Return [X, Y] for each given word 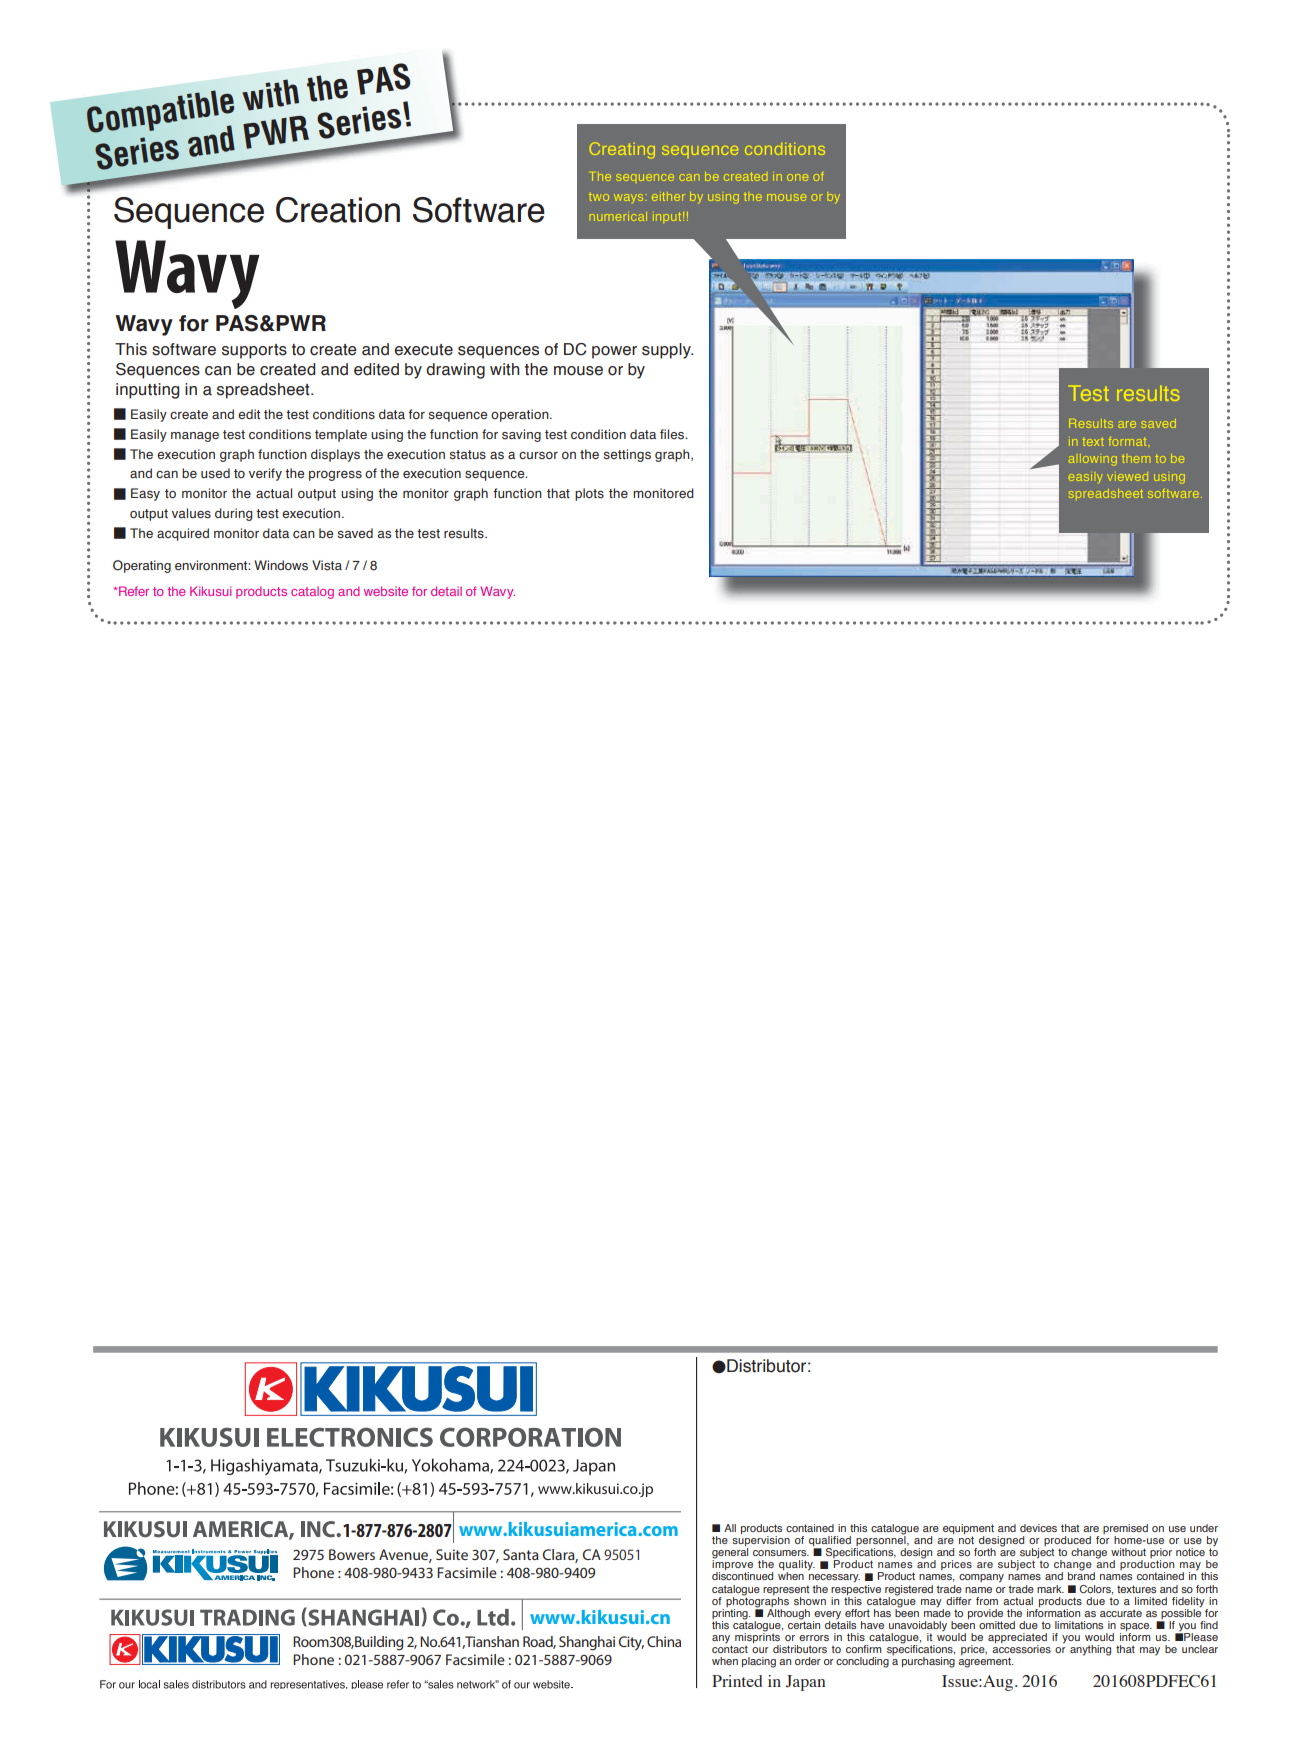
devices [1038, 1528]
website [386, 591]
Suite [452, 1554]
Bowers [352, 1554]
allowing [1093, 460]
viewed [1128, 477]
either [668, 196]
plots [589, 494]
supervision [761, 1542]
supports [254, 351]
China [664, 1641]
